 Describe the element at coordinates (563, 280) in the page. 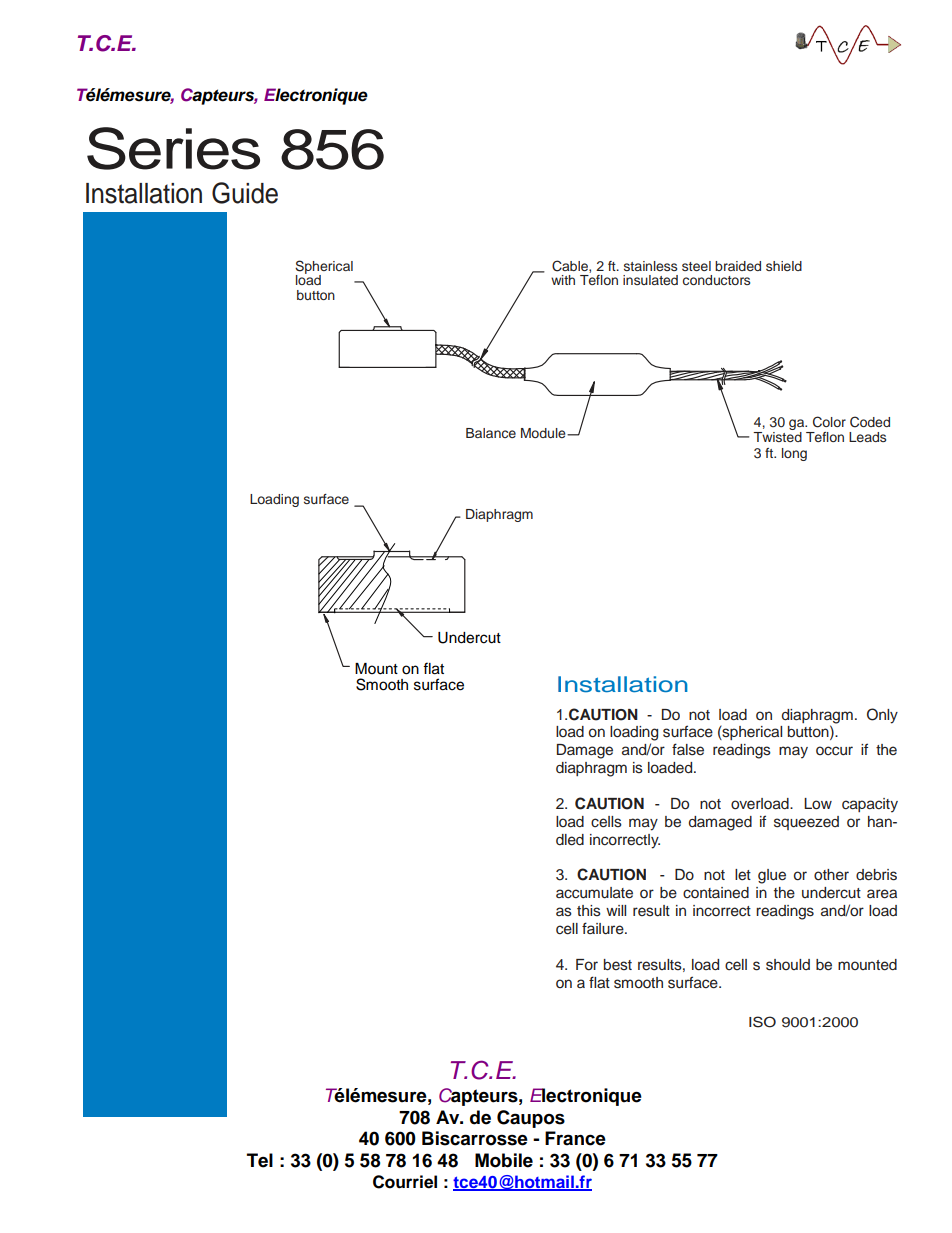

I see `with` at that location.
